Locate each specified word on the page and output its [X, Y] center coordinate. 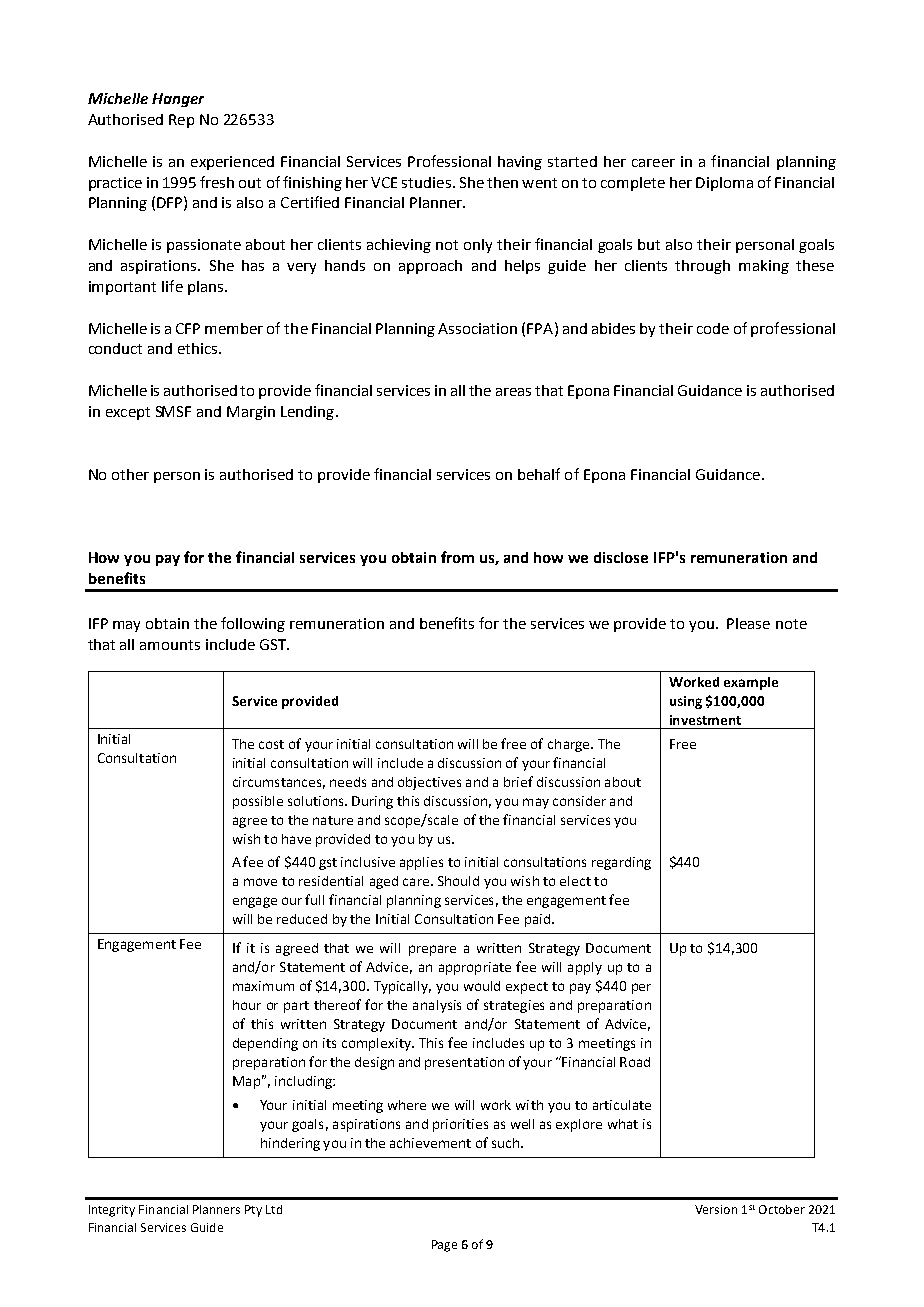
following [253, 624]
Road [635, 1062]
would [482, 986]
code [713, 328]
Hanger [178, 100]
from [457, 557]
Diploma [724, 184]
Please [748, 623]
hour [247, 1005]
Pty [253, 1211]
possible [258, 802]
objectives [429, 783]
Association [477, 328]
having [520, 163]
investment [705, 720]
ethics [199, 348]
